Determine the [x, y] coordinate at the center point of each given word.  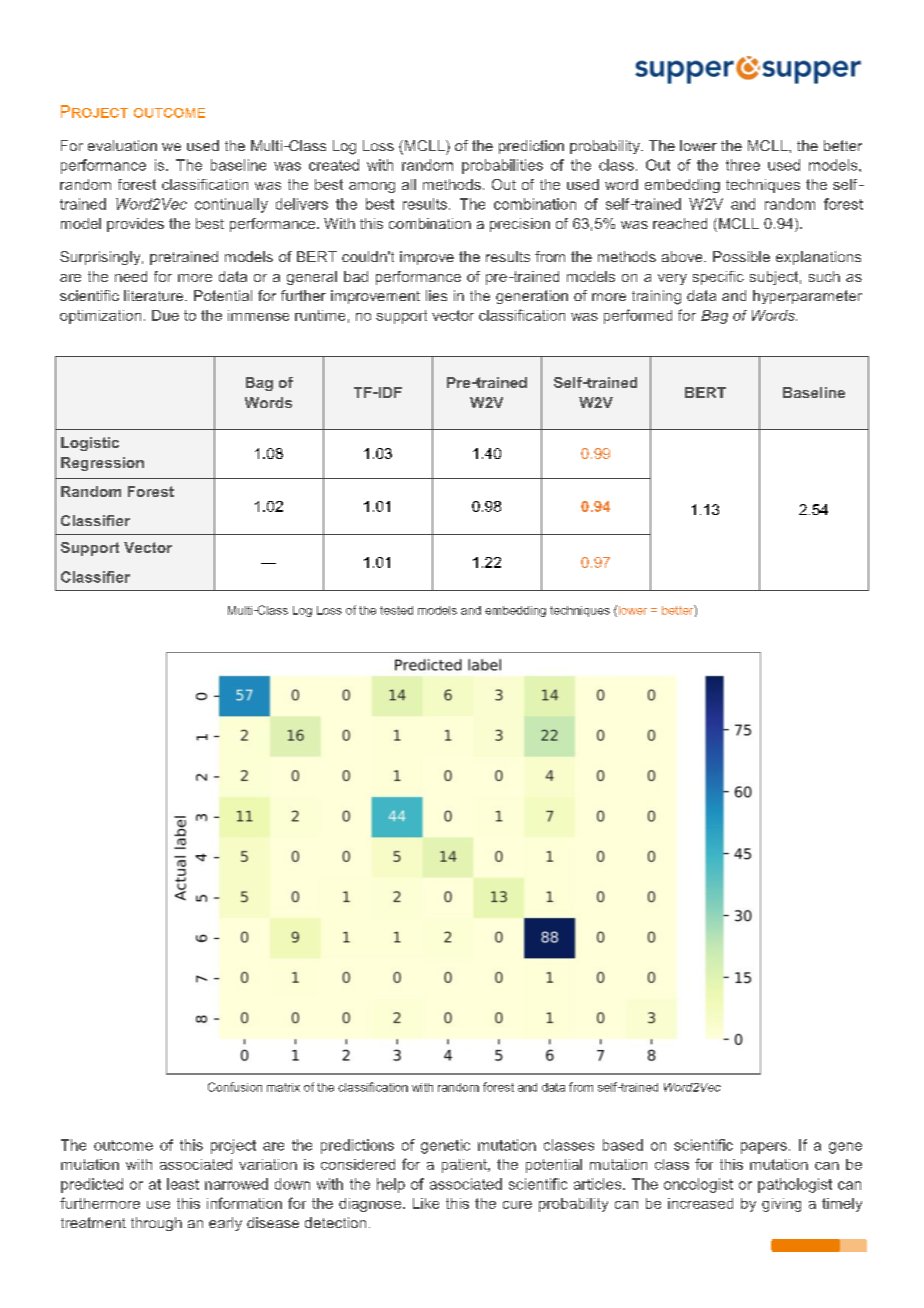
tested [396, 610]
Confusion [235, 1087]
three [743, 165]
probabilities [502, 166]
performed [638, 316]
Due [165, 315]
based [623, 1145]
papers [764, 1148]
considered [358, 1164]
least [183, 1184]
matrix [283, 1087]
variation [268, 1164]
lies [436, 295]
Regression [102, 464]
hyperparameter [807, 297]
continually [231, 205]
